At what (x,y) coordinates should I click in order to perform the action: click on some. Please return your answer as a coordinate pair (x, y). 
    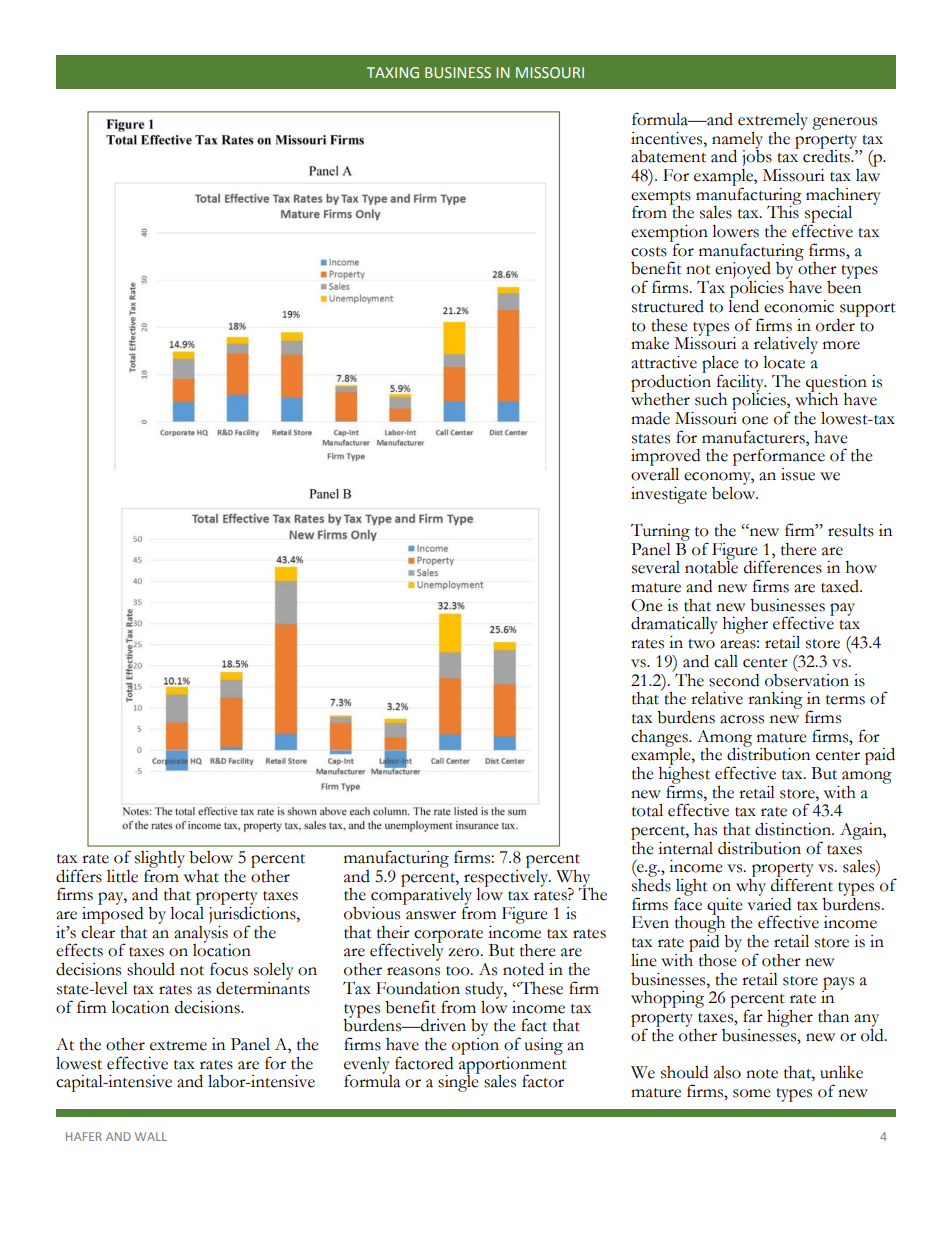
    Looking at the image, I should click on (752, 1093).
